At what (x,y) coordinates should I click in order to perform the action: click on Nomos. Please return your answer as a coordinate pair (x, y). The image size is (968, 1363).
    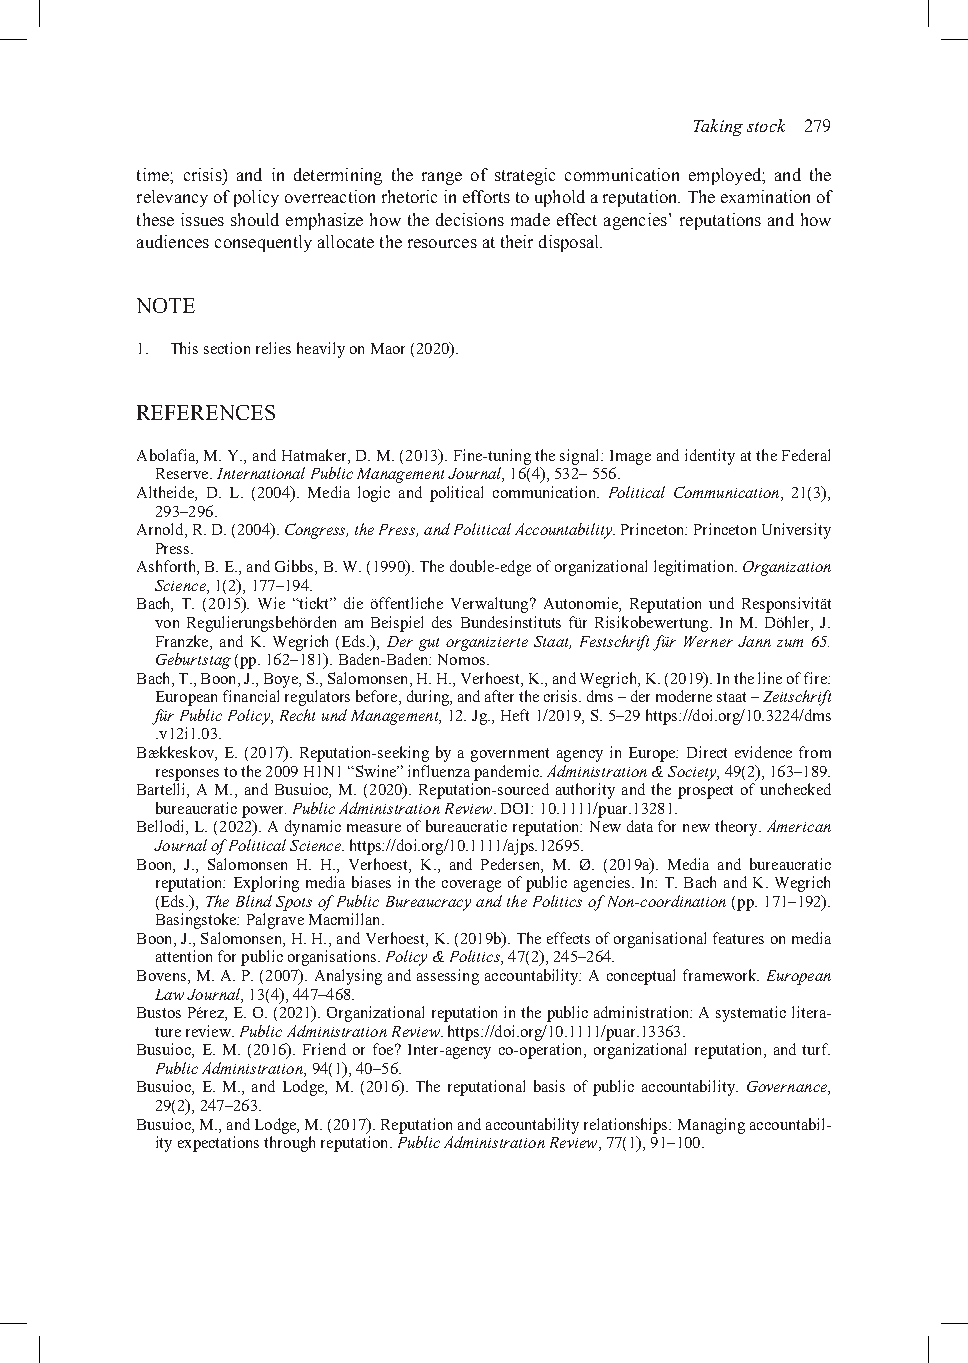
    Looking at the image, I should click on (463, 659).
